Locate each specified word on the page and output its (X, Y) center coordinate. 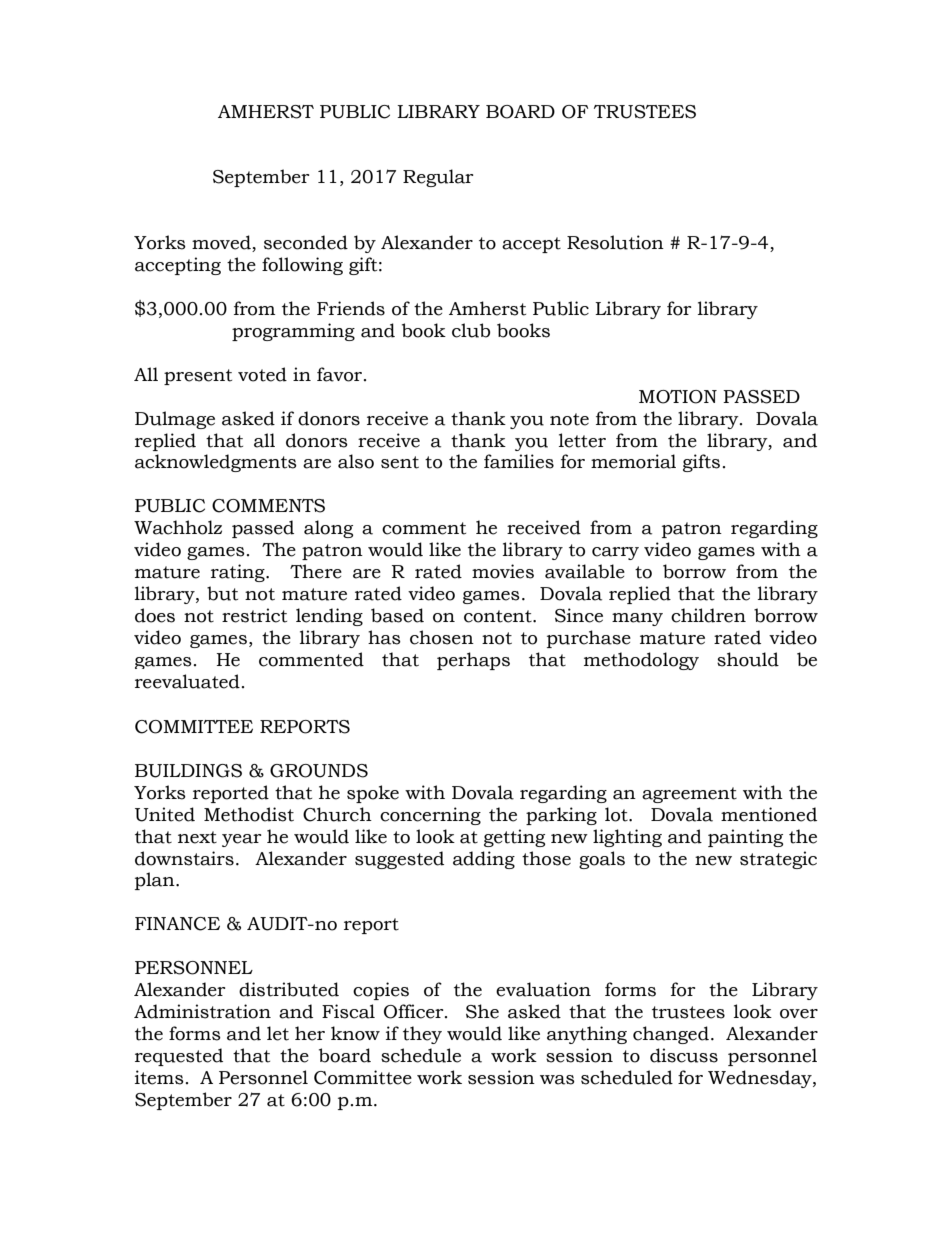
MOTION (678, 397)
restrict (254, 615)
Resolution (615, 242)
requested (179, 1057)
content (499, 616)
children (708, 615)
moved (222, 243)
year (242, 840)
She (482, 1011)
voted (262, 374)
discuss (684, 1055)
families (519, 461)
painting (745, 838)
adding (484, 860)
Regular (438, 178)
